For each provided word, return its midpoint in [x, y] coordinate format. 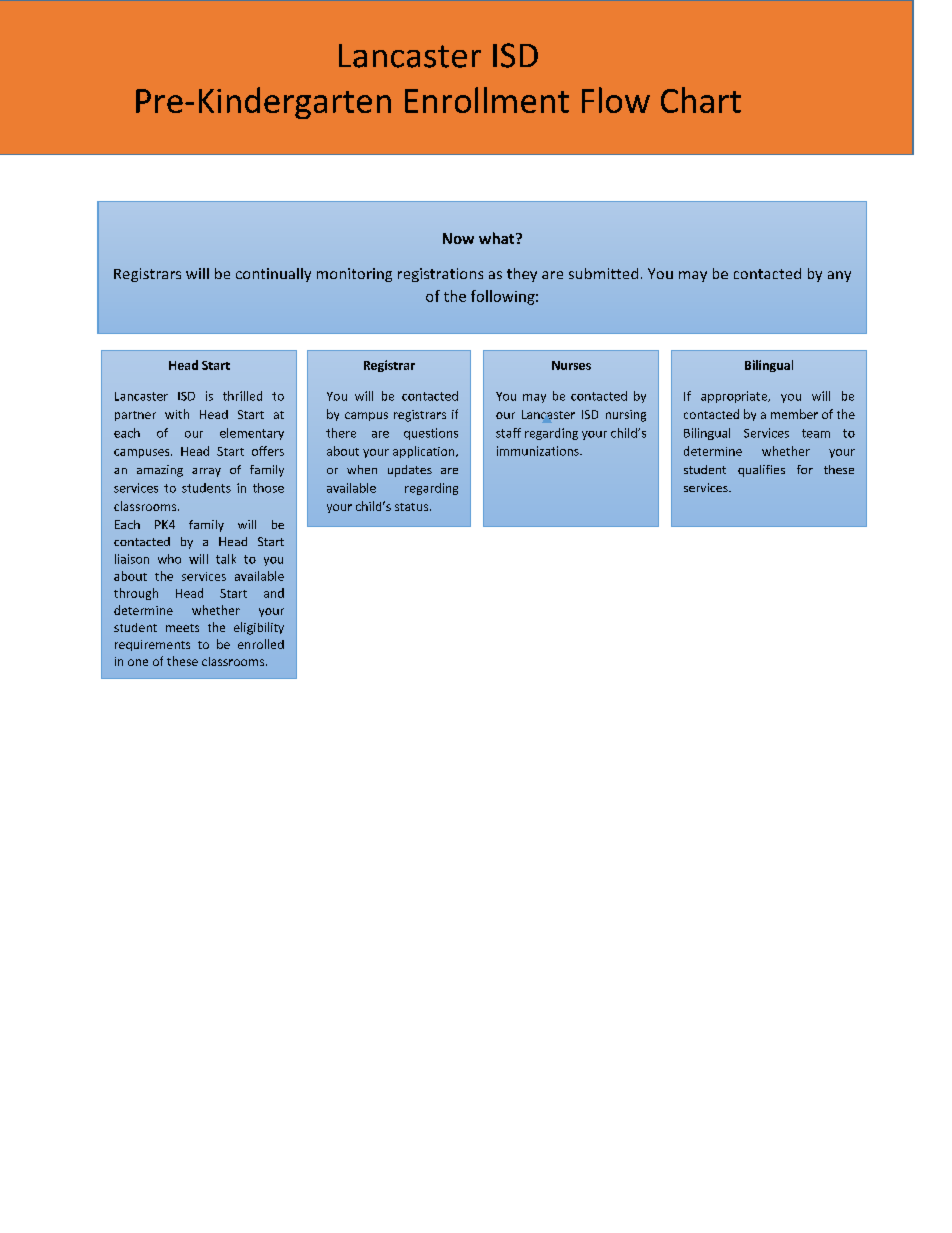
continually [273, 275]
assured [166, 678]
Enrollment [487, 100]
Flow [616, 100]
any [839, 276]
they [522, 275]
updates [410, 471]
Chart [701, 100]
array [206, 472]
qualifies [761, 471]
